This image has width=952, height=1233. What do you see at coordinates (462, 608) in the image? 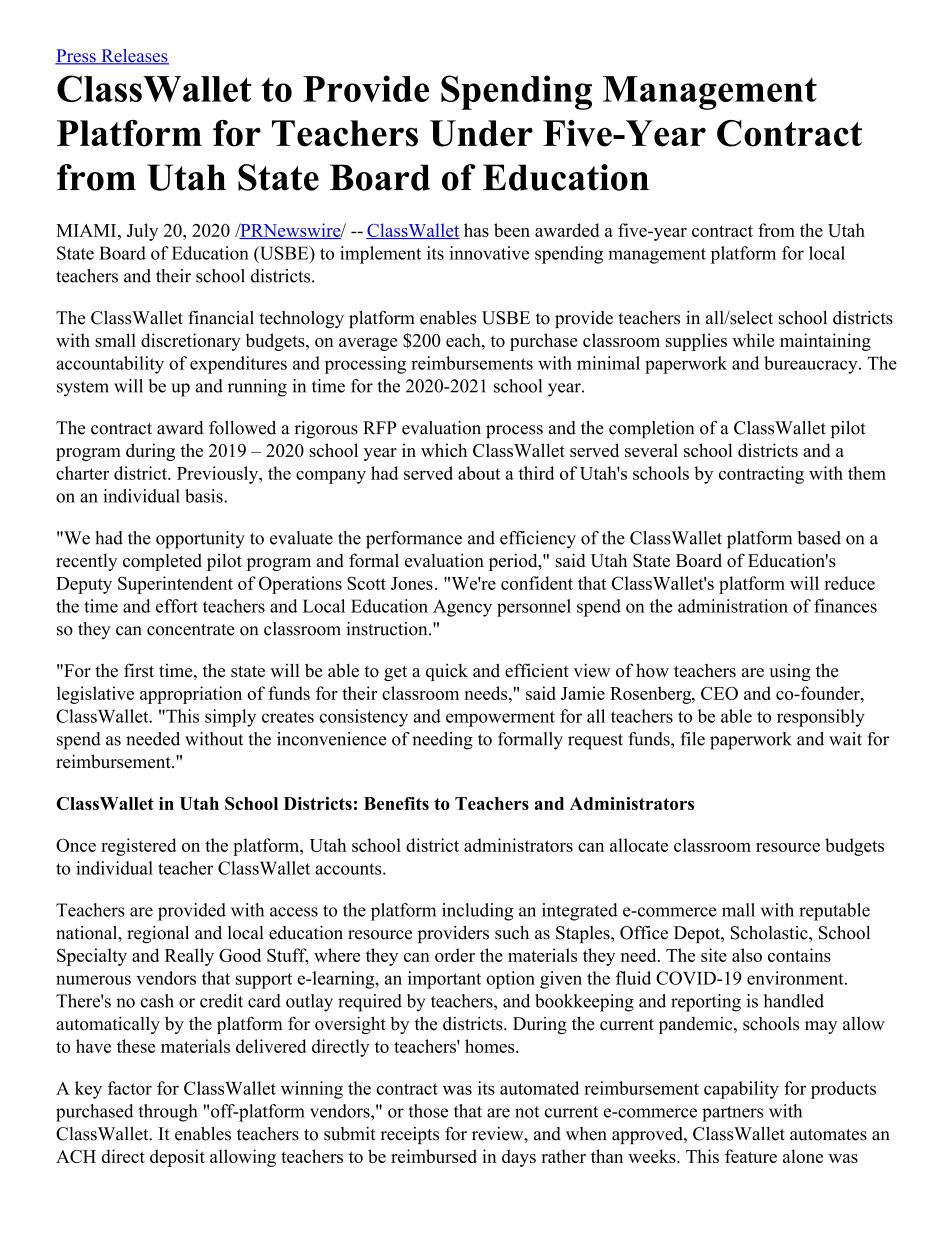
I see `Agency` at bounding box center [462, 608].
